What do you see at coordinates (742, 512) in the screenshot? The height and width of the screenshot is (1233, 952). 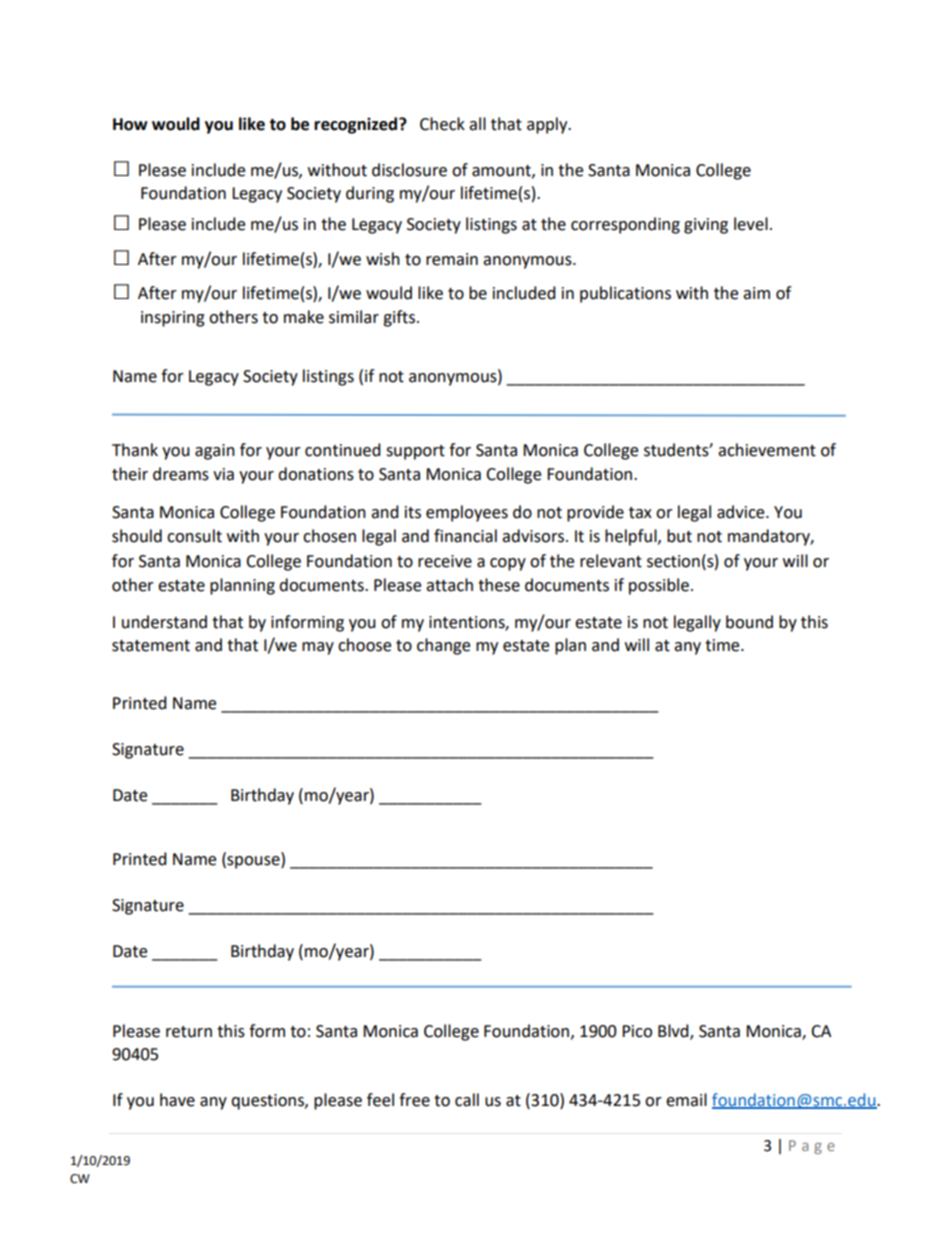 I see `advice` at bounding box center [742, 512].
